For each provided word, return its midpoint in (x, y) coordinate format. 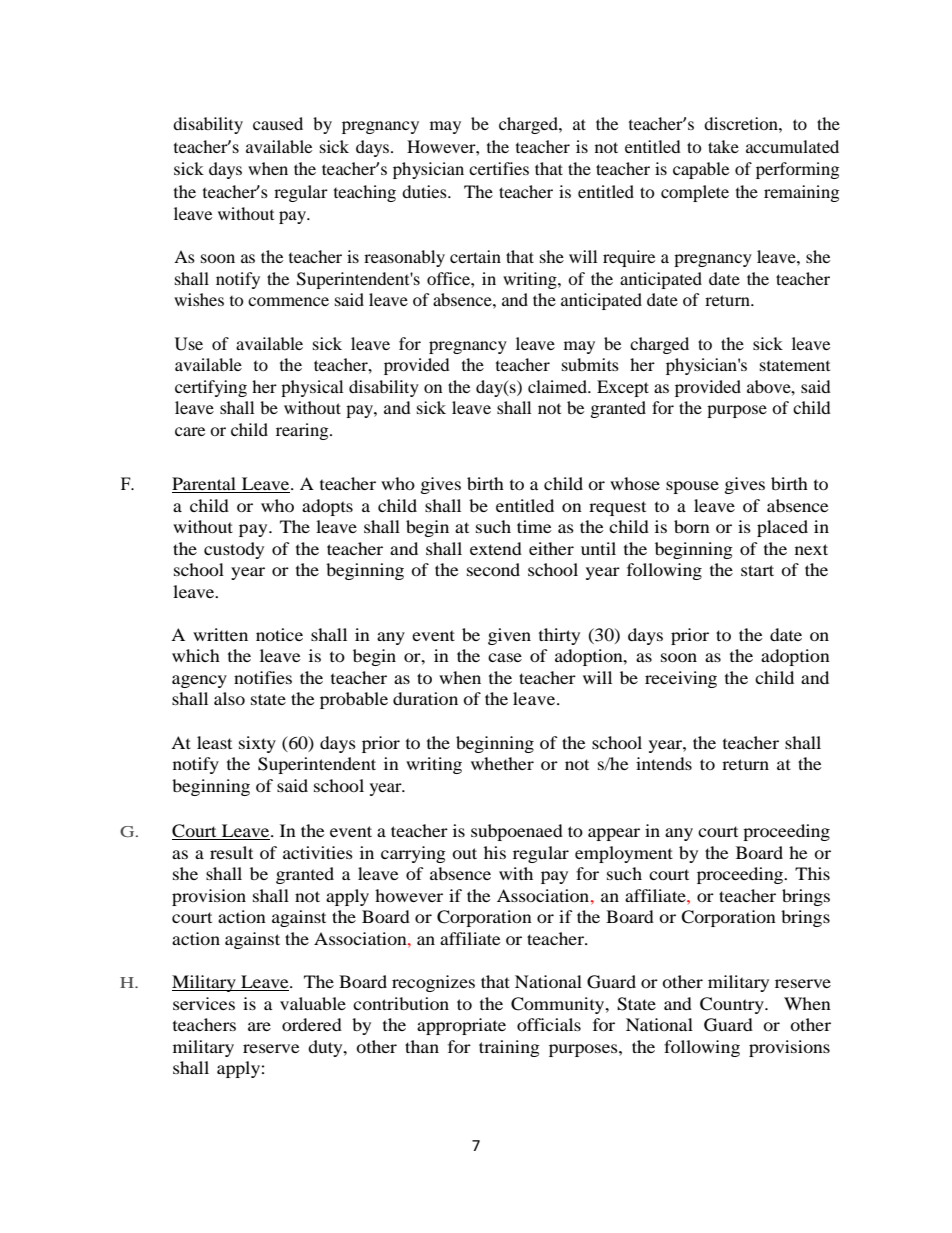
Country (733, 1005)
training (509, 1048)
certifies (499, 168)
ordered (312, 1024)
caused (278, 123)
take (723, 146)
